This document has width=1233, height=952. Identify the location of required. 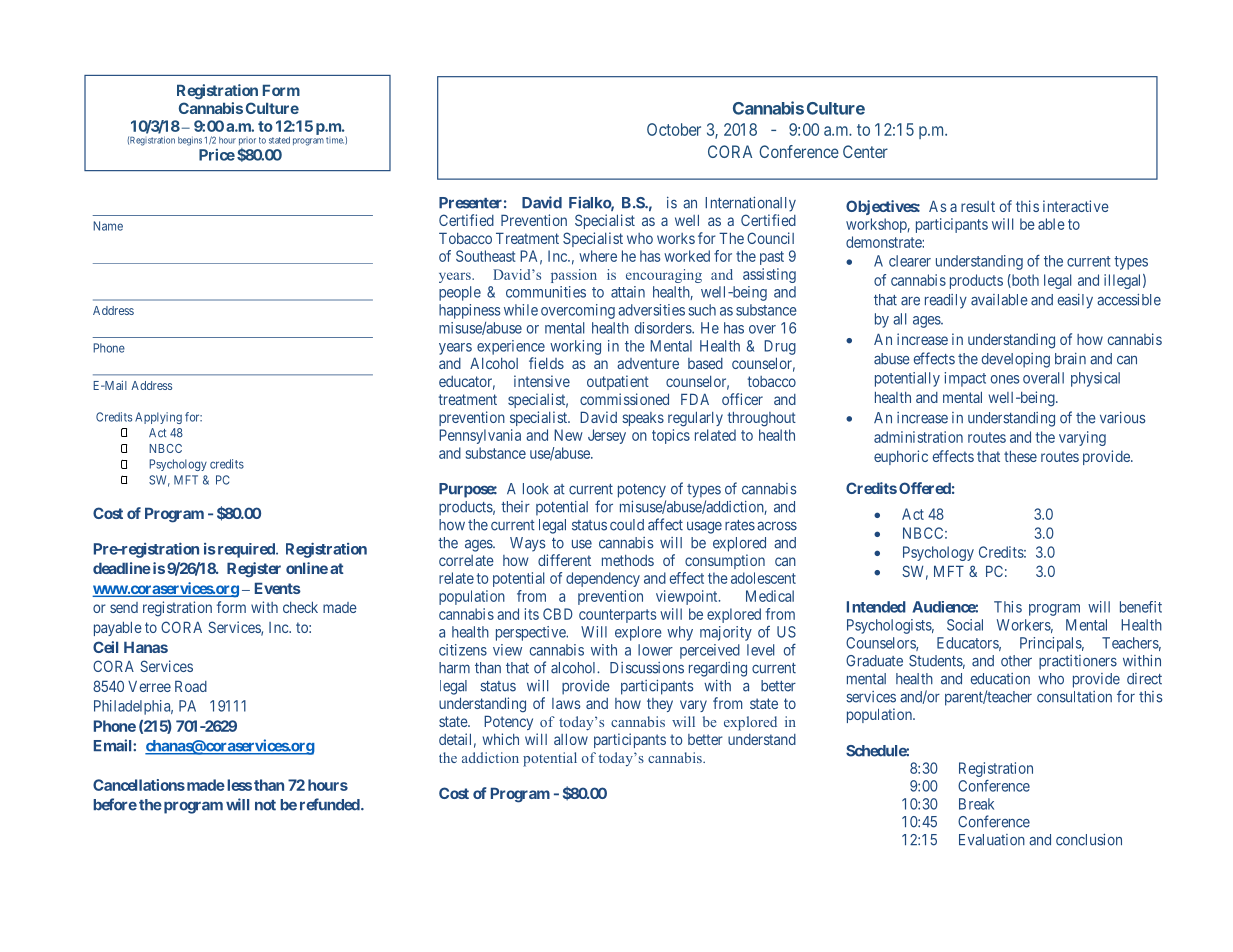
(246, 550).
